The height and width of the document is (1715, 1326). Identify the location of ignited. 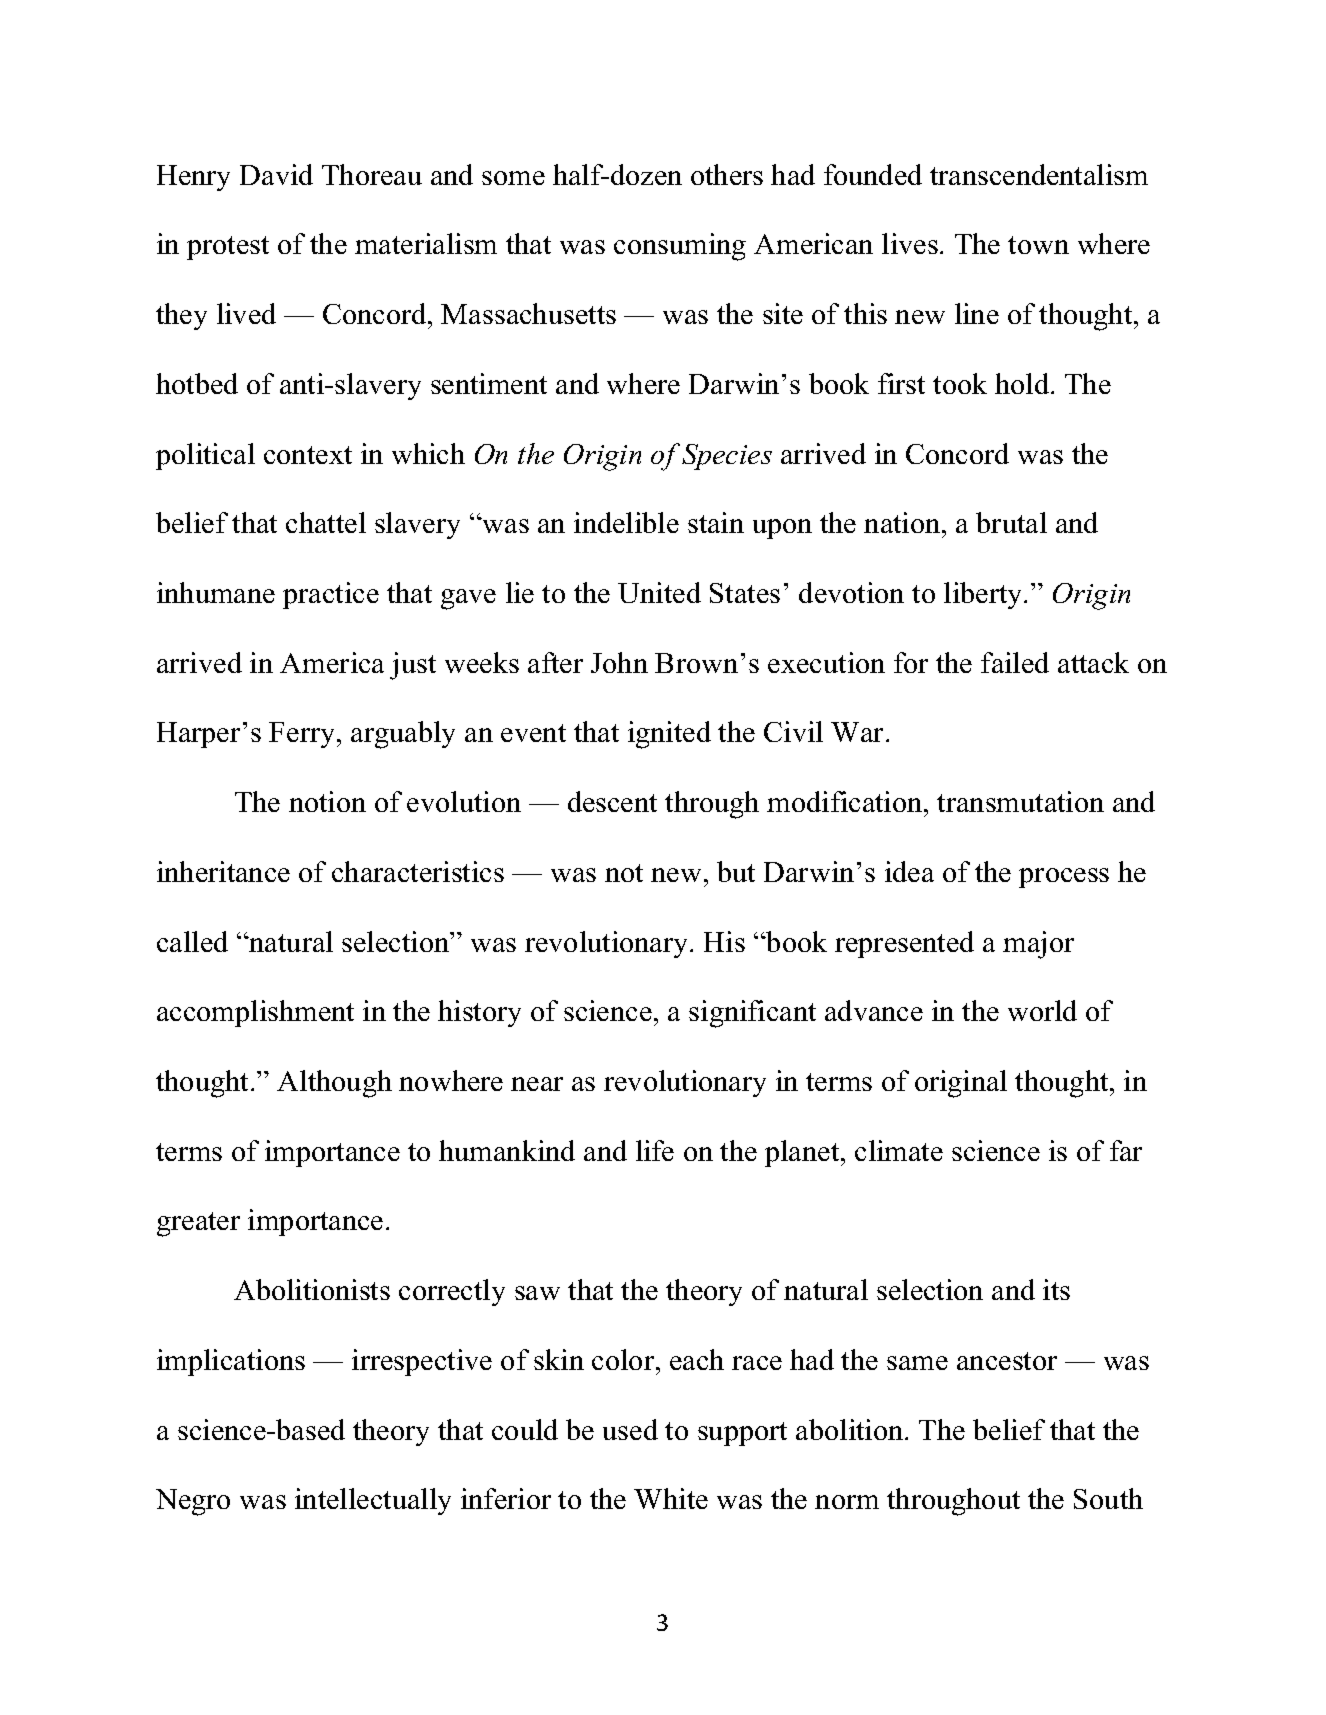
(669, 735).
